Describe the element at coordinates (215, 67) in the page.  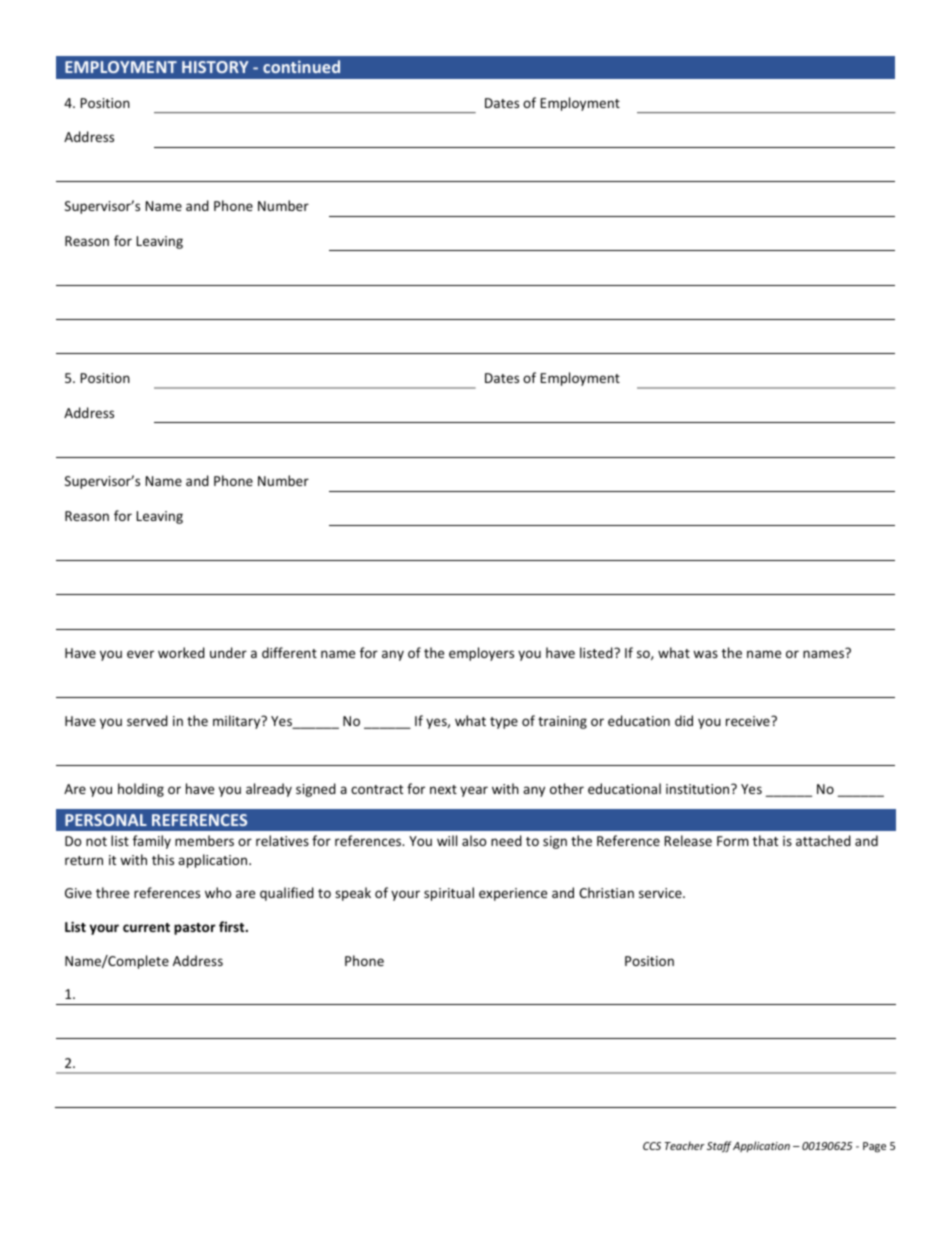
I see `HISTORY` at that location.
